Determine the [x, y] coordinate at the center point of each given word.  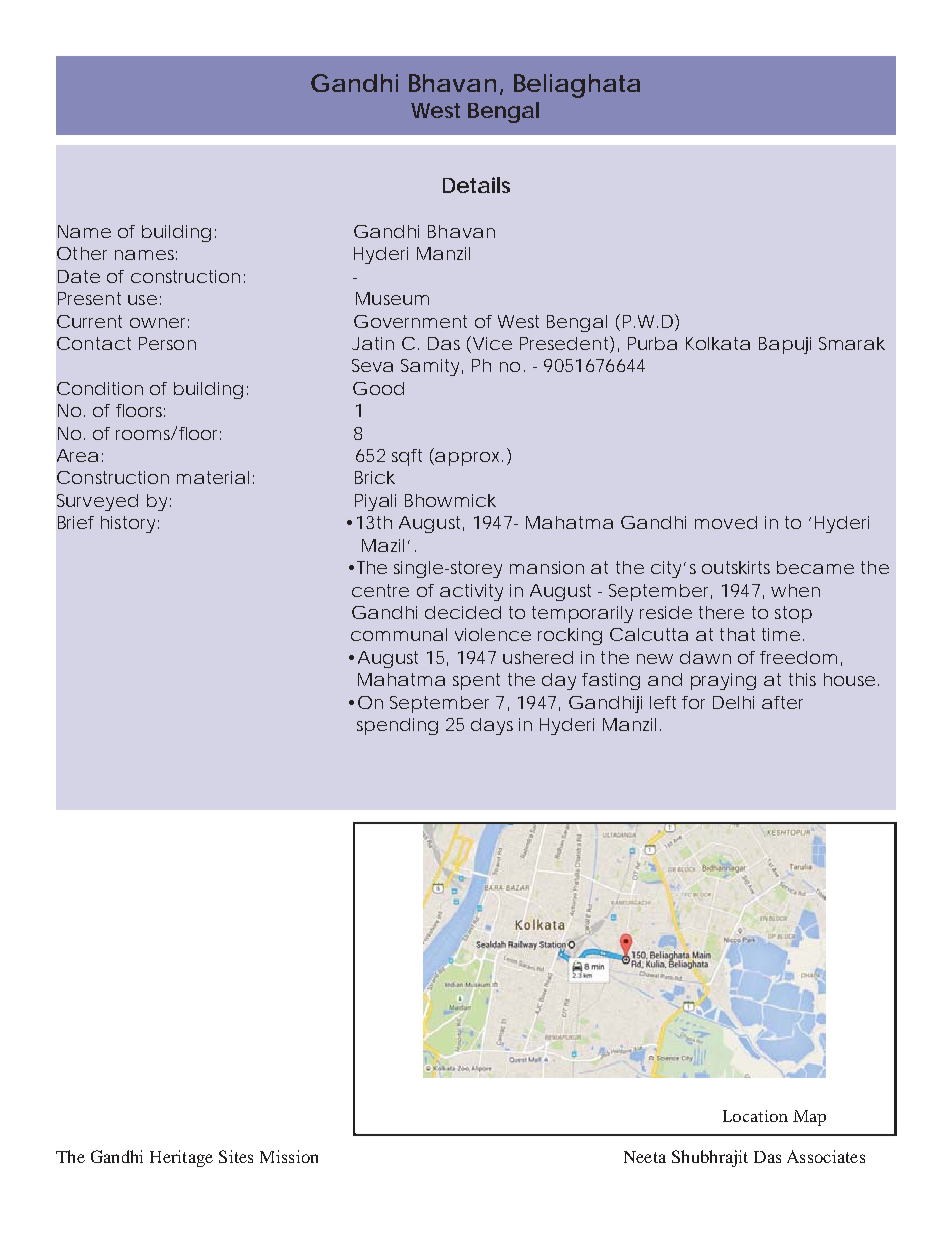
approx [469, 459]
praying [723, 681]
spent [476, 681]
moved [726, 522]
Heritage [181, 1158]
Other [82, 253]
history [128, 524]
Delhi [733, 702]
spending [397, 726]
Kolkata [718, 343]
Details [476, 185]
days [492, 726]
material [213, 477]
